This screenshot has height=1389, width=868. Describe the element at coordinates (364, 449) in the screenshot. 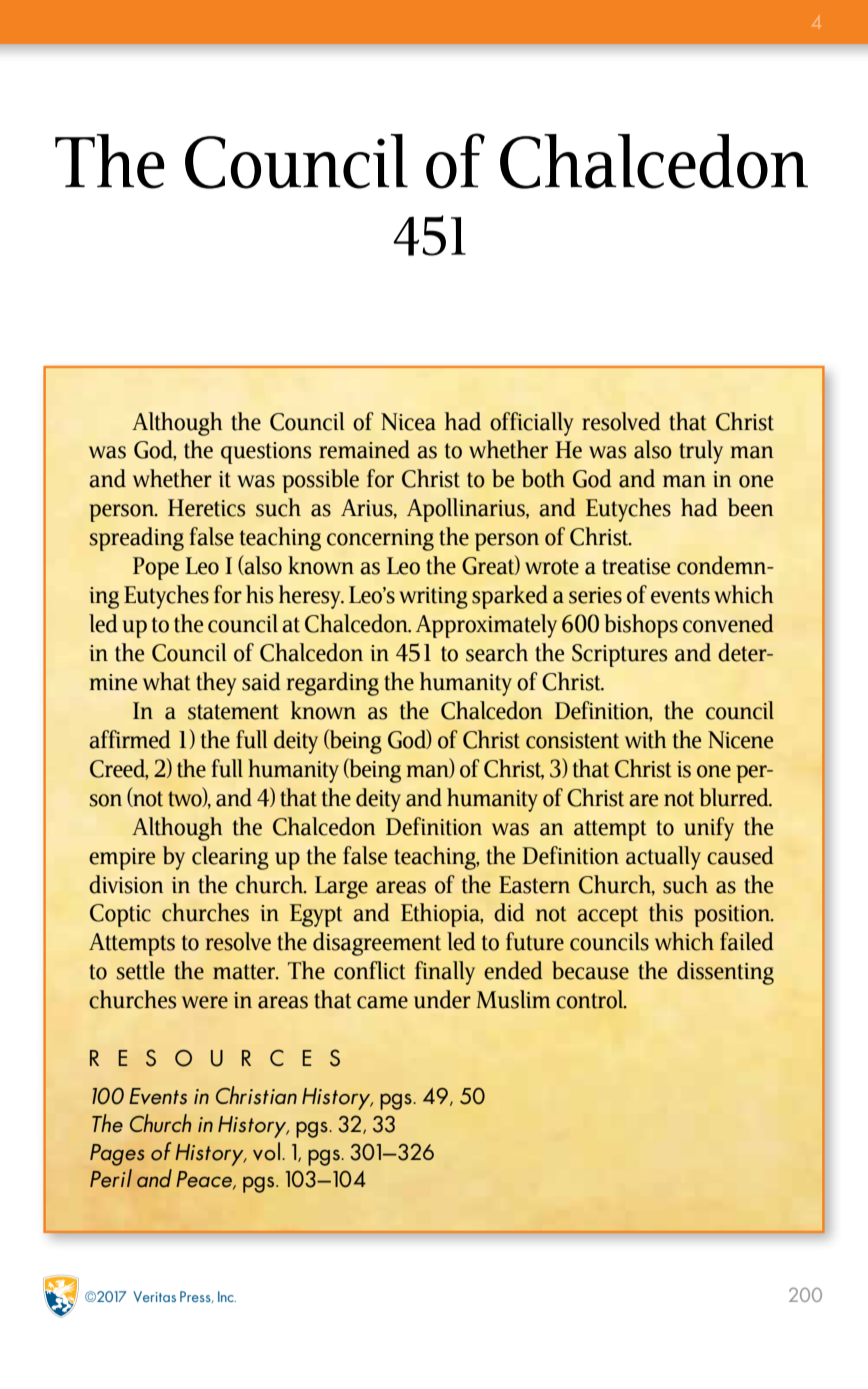

I see `remained` at that location.
